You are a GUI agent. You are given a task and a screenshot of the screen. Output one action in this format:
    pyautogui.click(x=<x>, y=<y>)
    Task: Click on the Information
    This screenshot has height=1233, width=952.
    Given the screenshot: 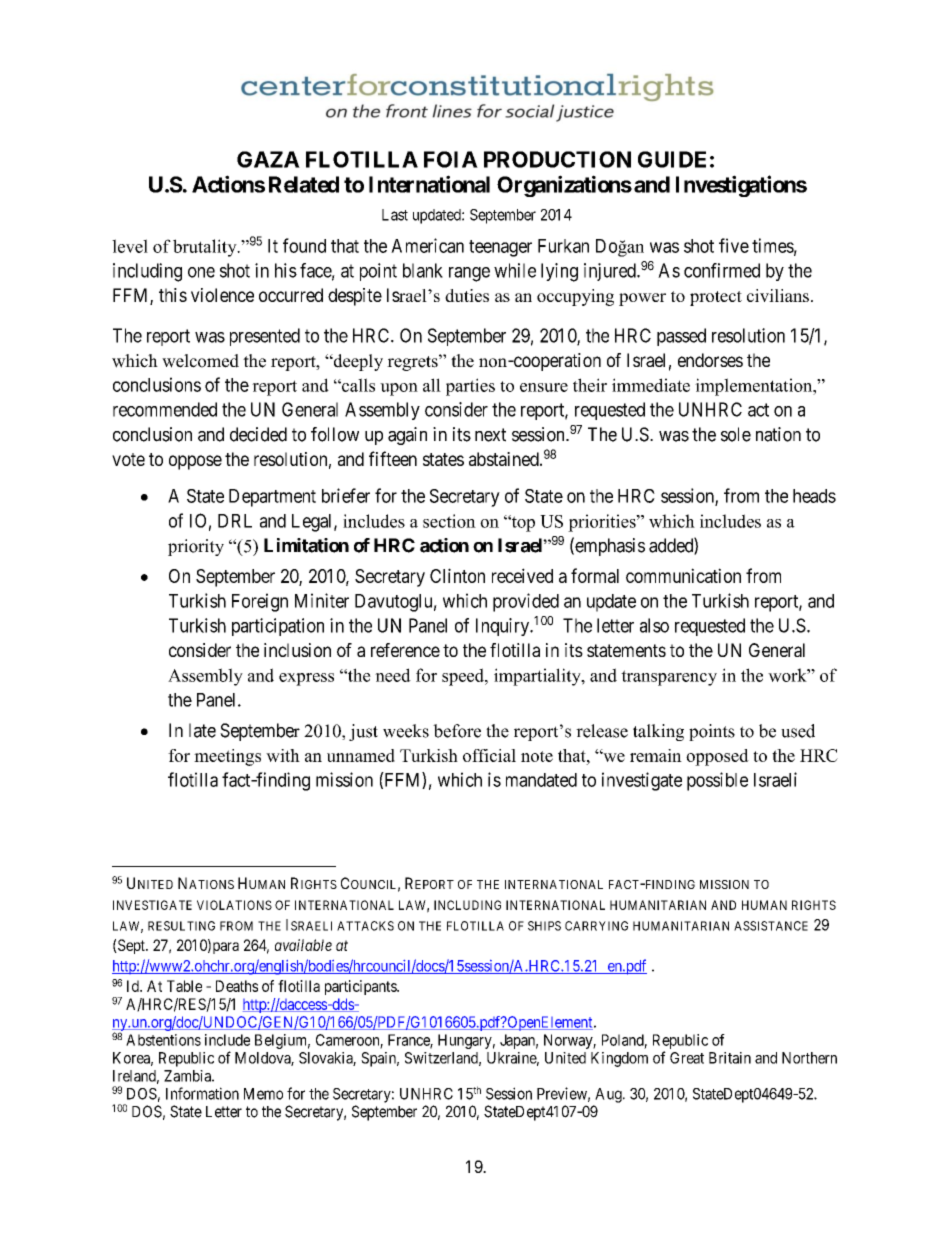 What is the action you would take?
    pyautogui.click(x=202, y=1093)
